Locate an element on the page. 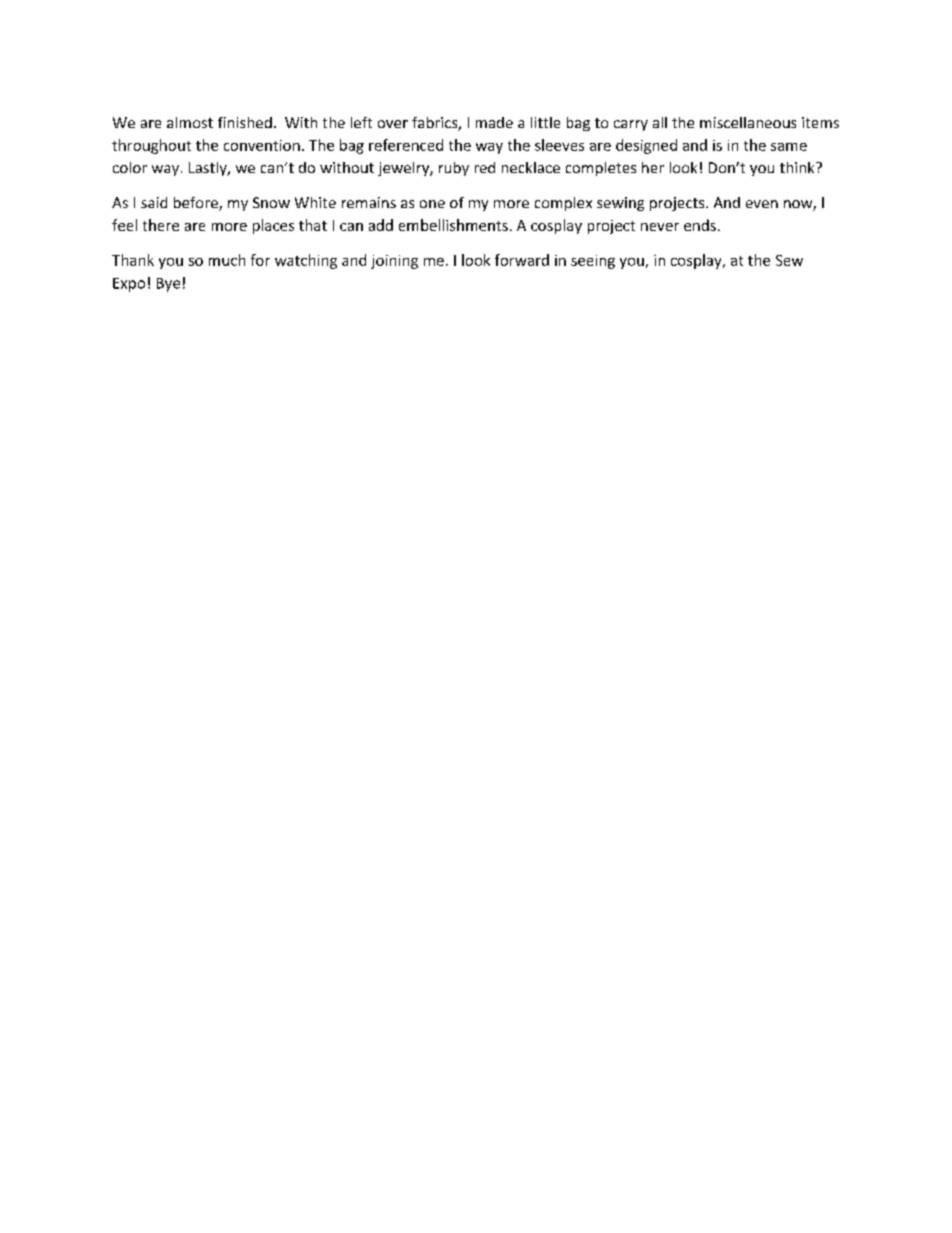 The width and height of the document is (952, 1233). red is located at coordinates (485, 167).
